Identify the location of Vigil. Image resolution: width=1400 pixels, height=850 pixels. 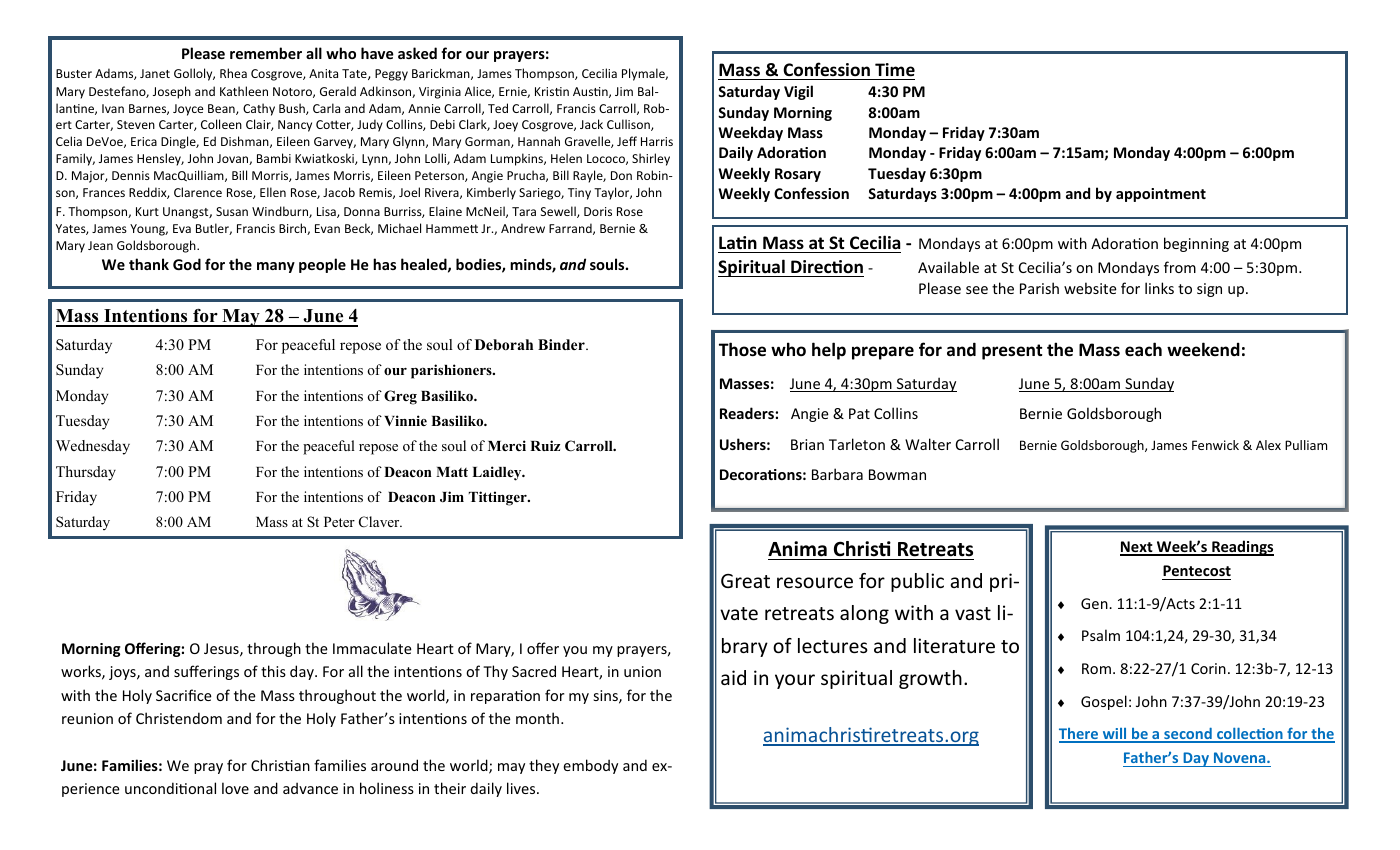
(798, 92).
